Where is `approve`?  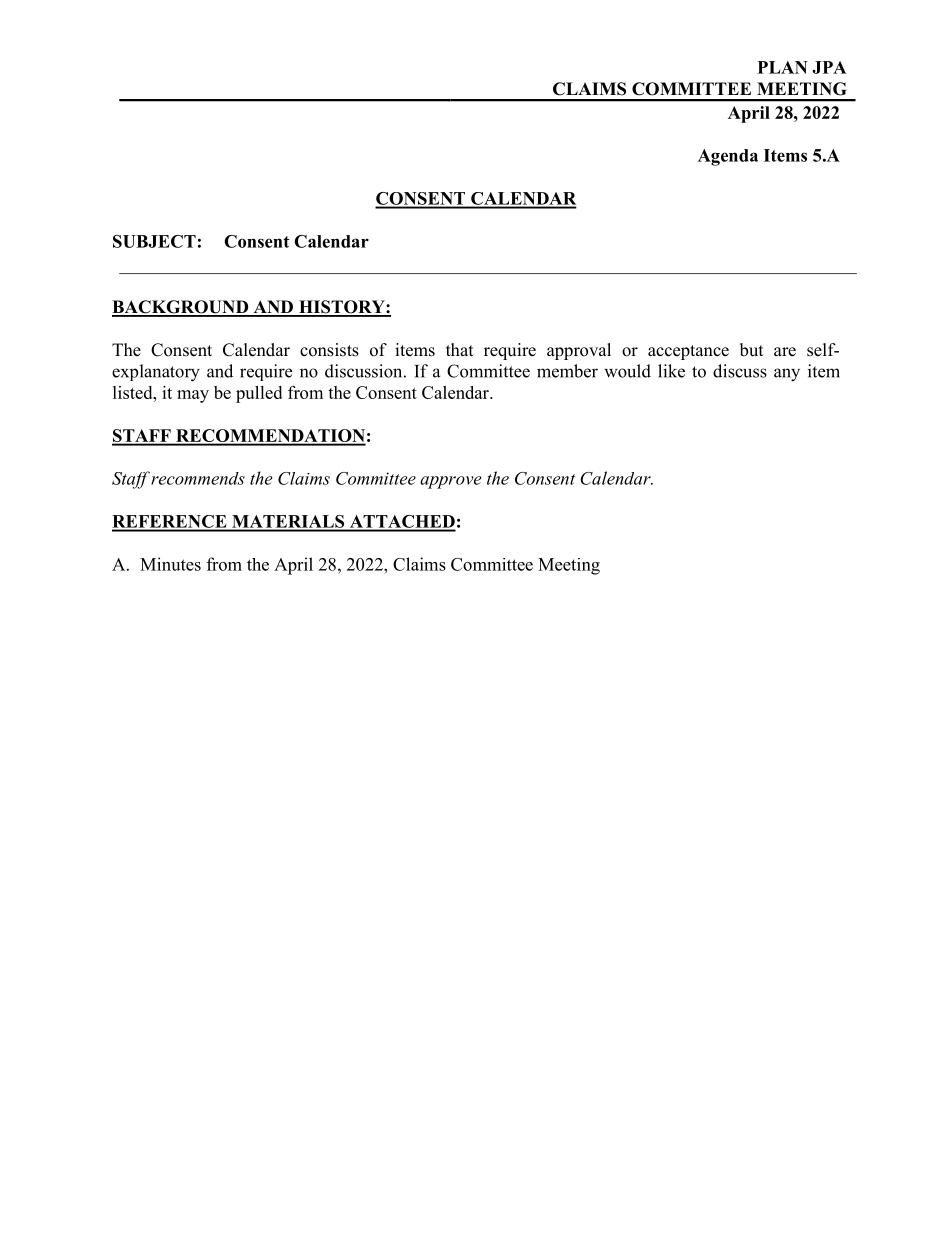
approve is located at coordinates (451, 482).
